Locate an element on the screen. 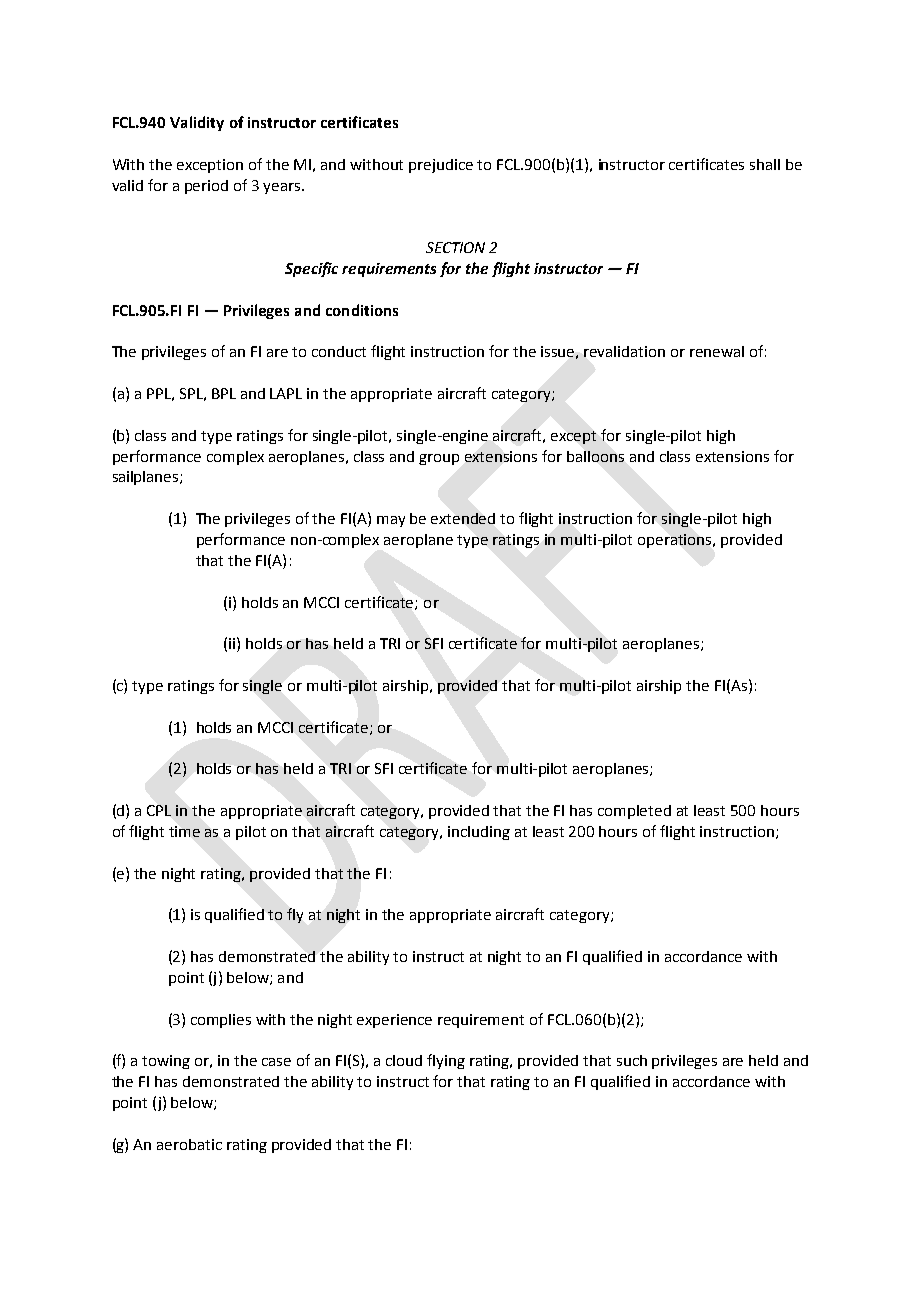 Image resolution: width=924 pixels, height=1308 pixels. extended is located at coordinates (463, 518).
